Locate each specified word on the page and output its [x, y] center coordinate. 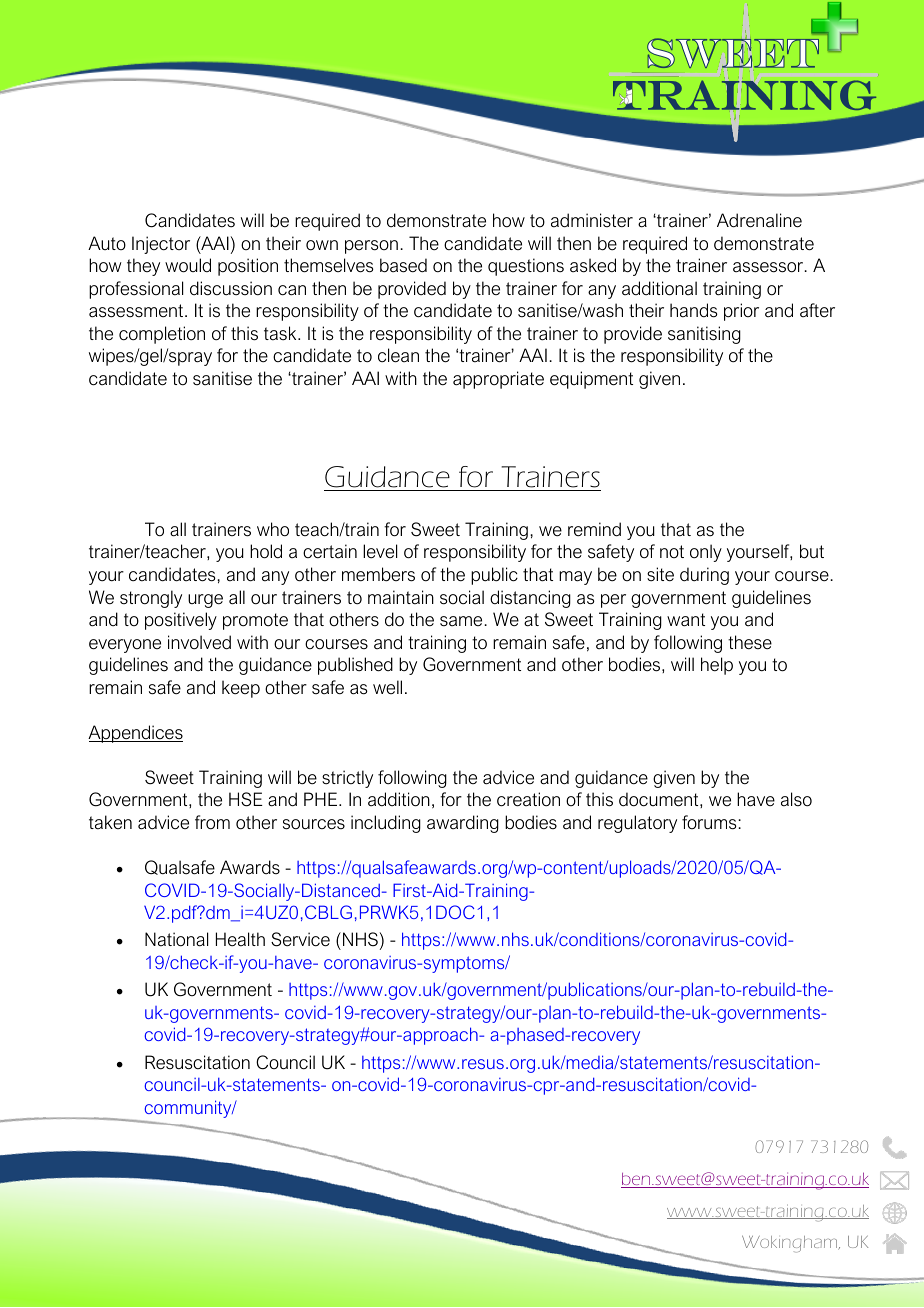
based [403, 265]
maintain [401, 597]
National [176, 939]
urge [205, 601]
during [704, 576]
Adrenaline [759, 220]
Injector [161, 245]
